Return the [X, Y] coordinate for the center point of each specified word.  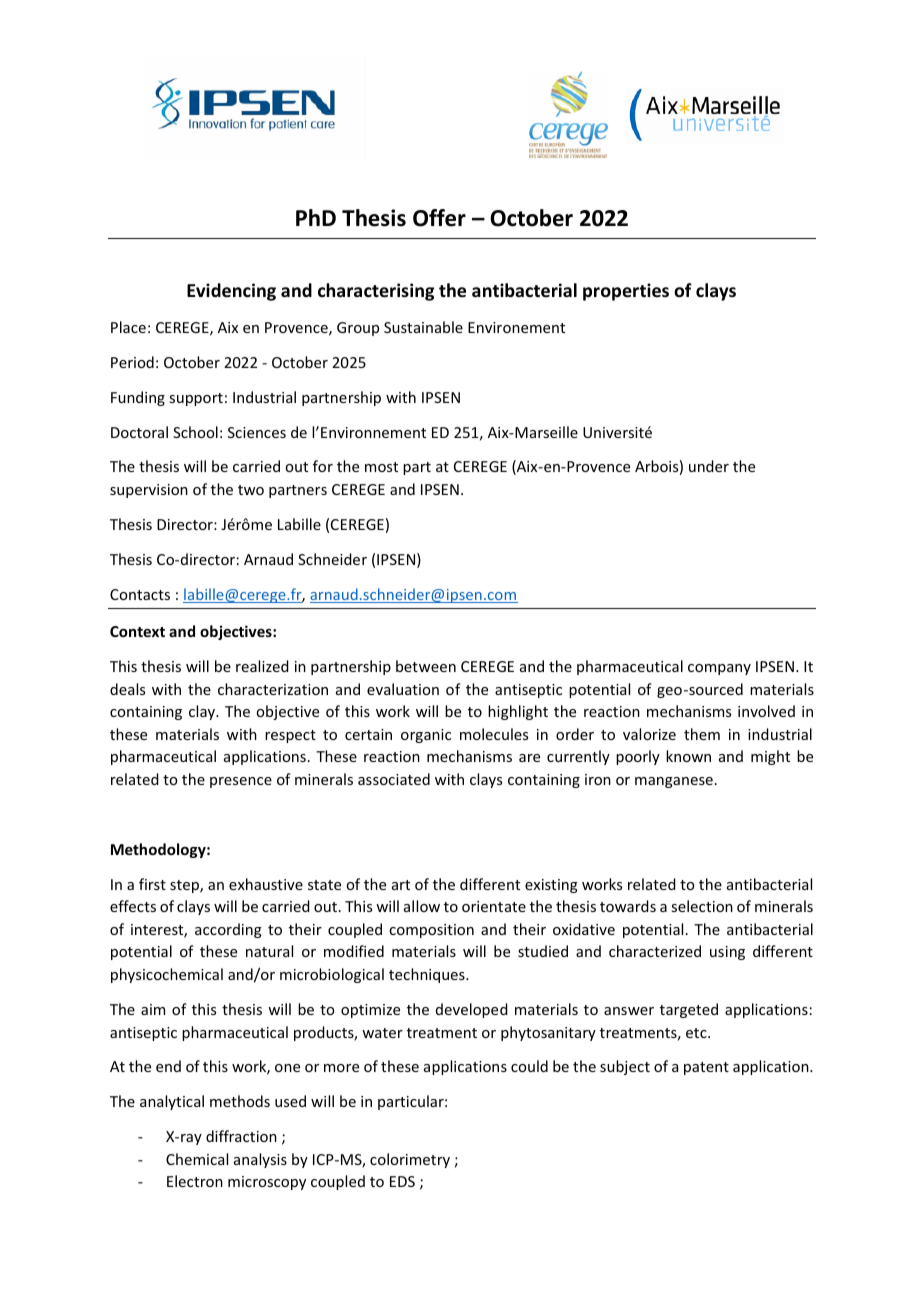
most [381, 467]
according [228, 930]
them [702, 734]
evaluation [403, 689]
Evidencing [231, 292]
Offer [439, 218]
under [709, 466]
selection [702, 906]
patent [706, 1068]
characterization [273, 689]
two [251, 490]
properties [626, 292]
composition [431, 931]
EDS [402, 1181]
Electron [195, 1181]
